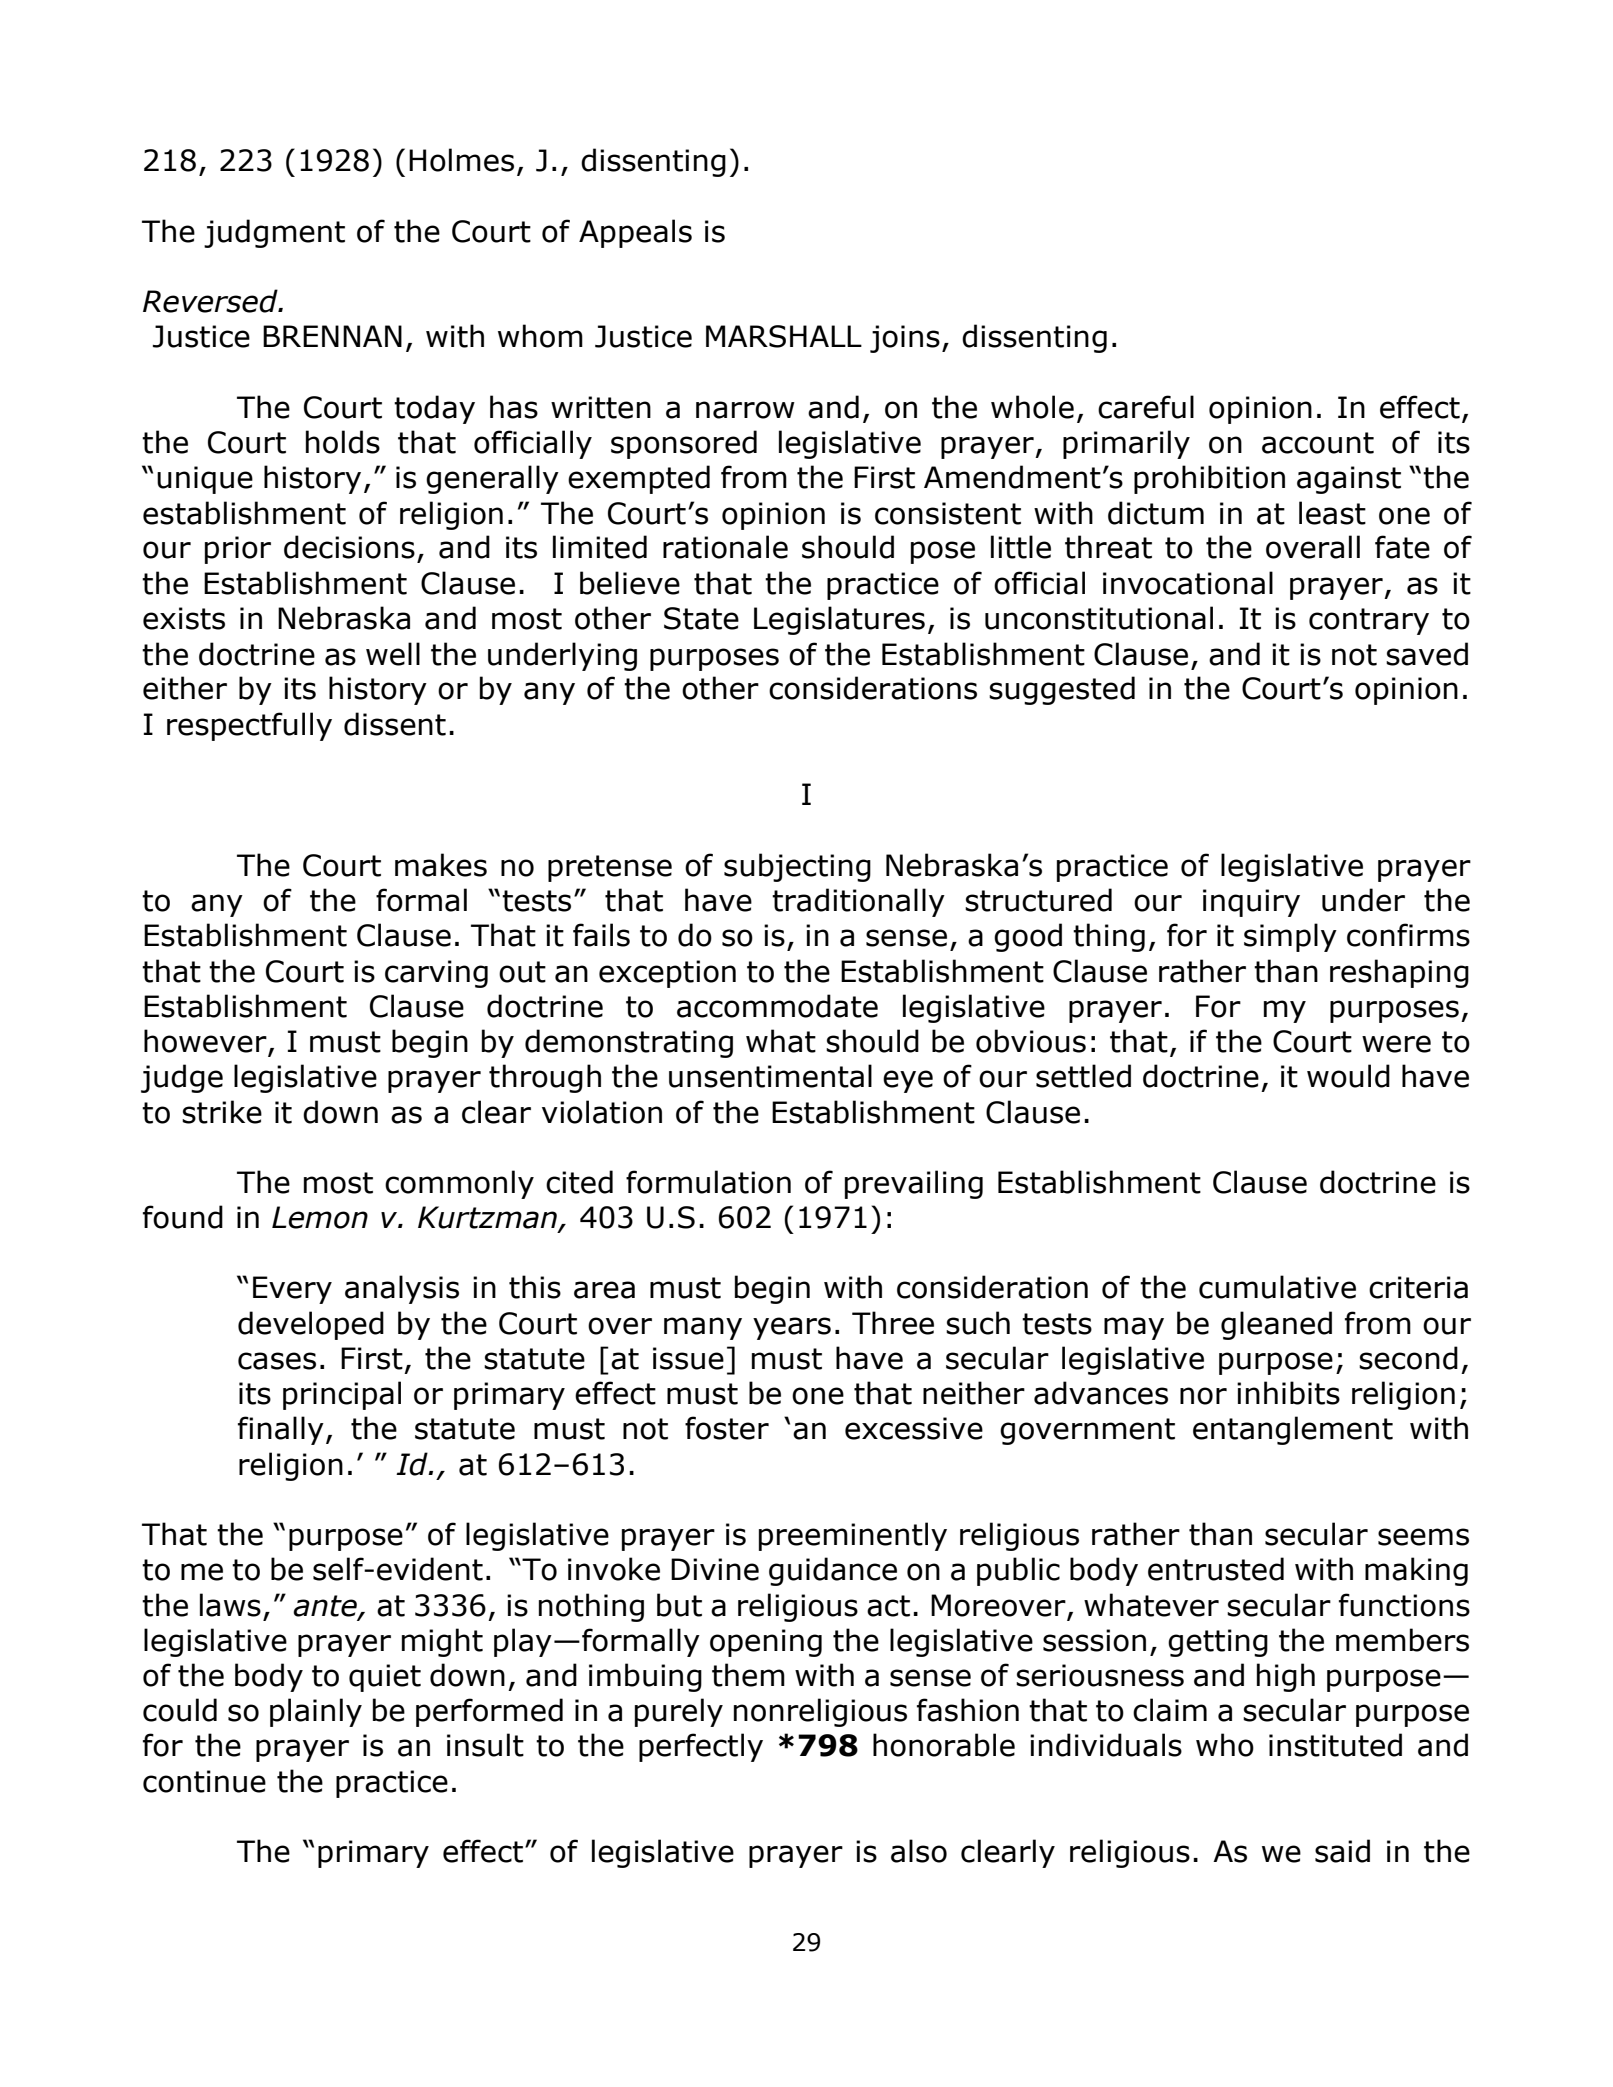  Describe the element at coordinates (727, 1428) in the image. I see `foster` at that location.
